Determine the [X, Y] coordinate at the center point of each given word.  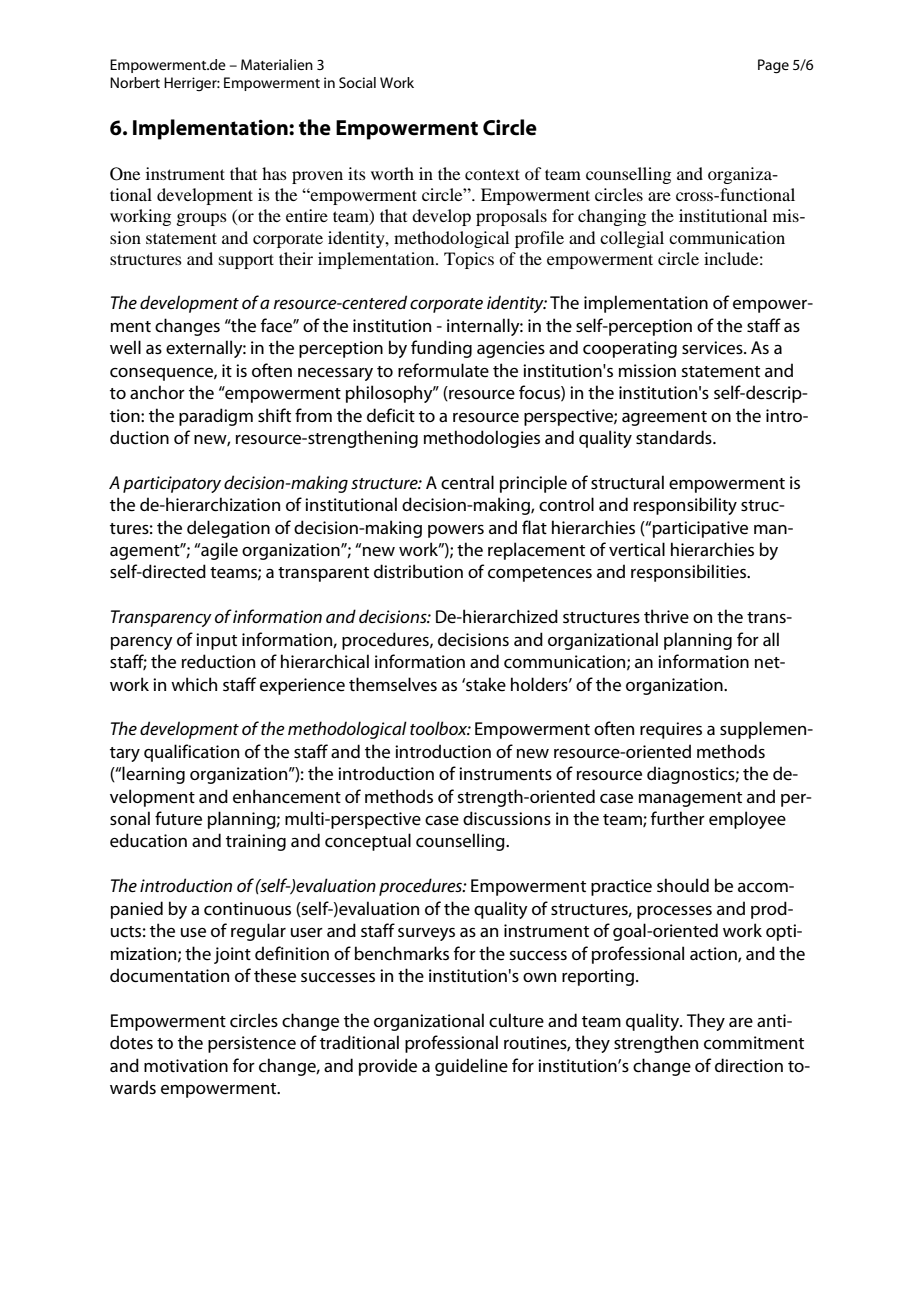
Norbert [135, 82]
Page [773, 66]
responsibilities [690, 573]
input [216, 641]
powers [456, 531]
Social [357, 82]
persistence [252, 1044]
